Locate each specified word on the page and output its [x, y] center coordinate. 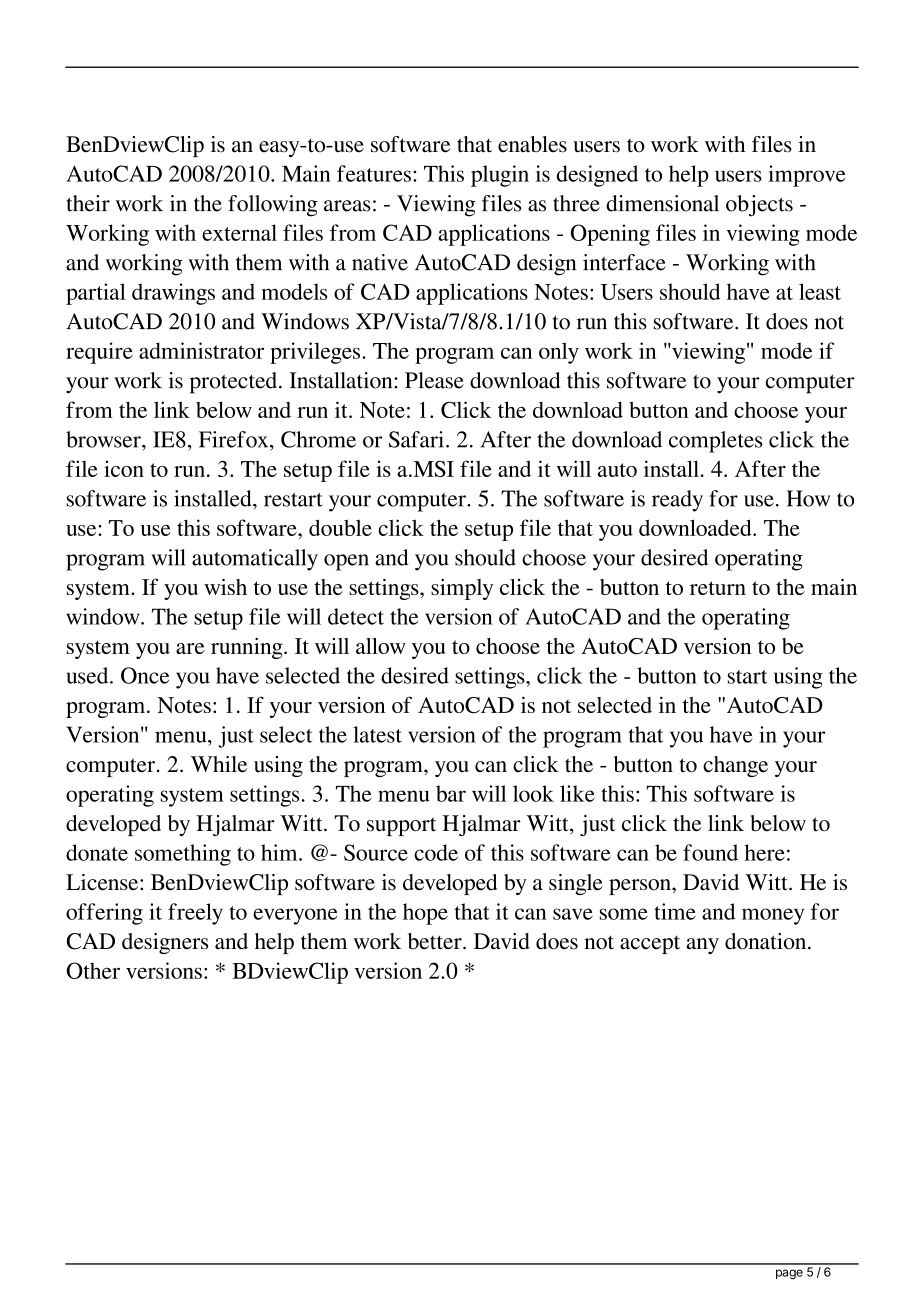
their [88, 203]
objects [759, 206]
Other [93, 970]
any [702, 946]
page [789, 1274]
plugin [500, 176]
